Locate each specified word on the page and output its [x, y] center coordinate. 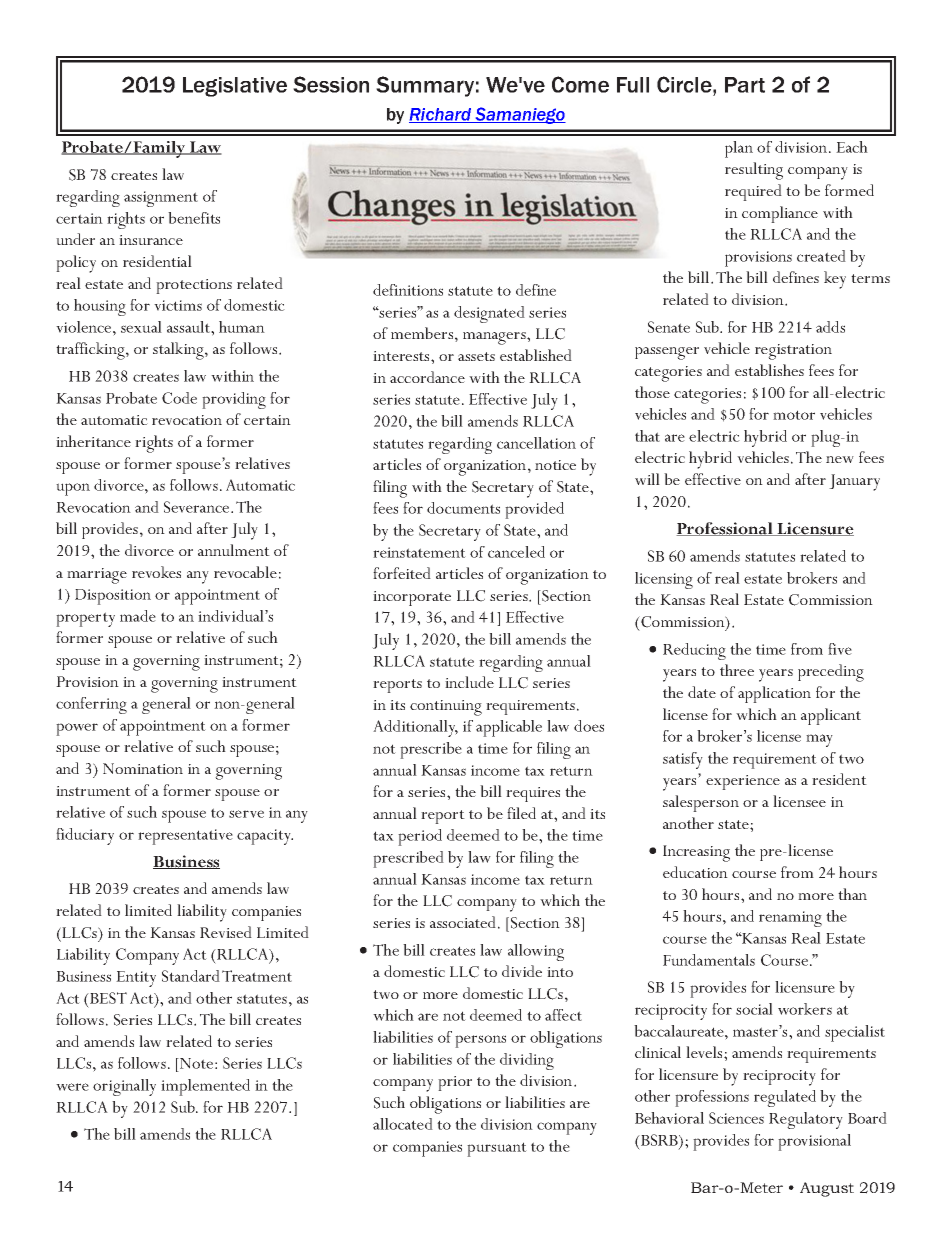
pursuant [497, 1149]
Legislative [235, 87]
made [138, 616]
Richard [441, 115]
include [469, 682]
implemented [205, 1087]
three [737, 670]
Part [745, 85]
